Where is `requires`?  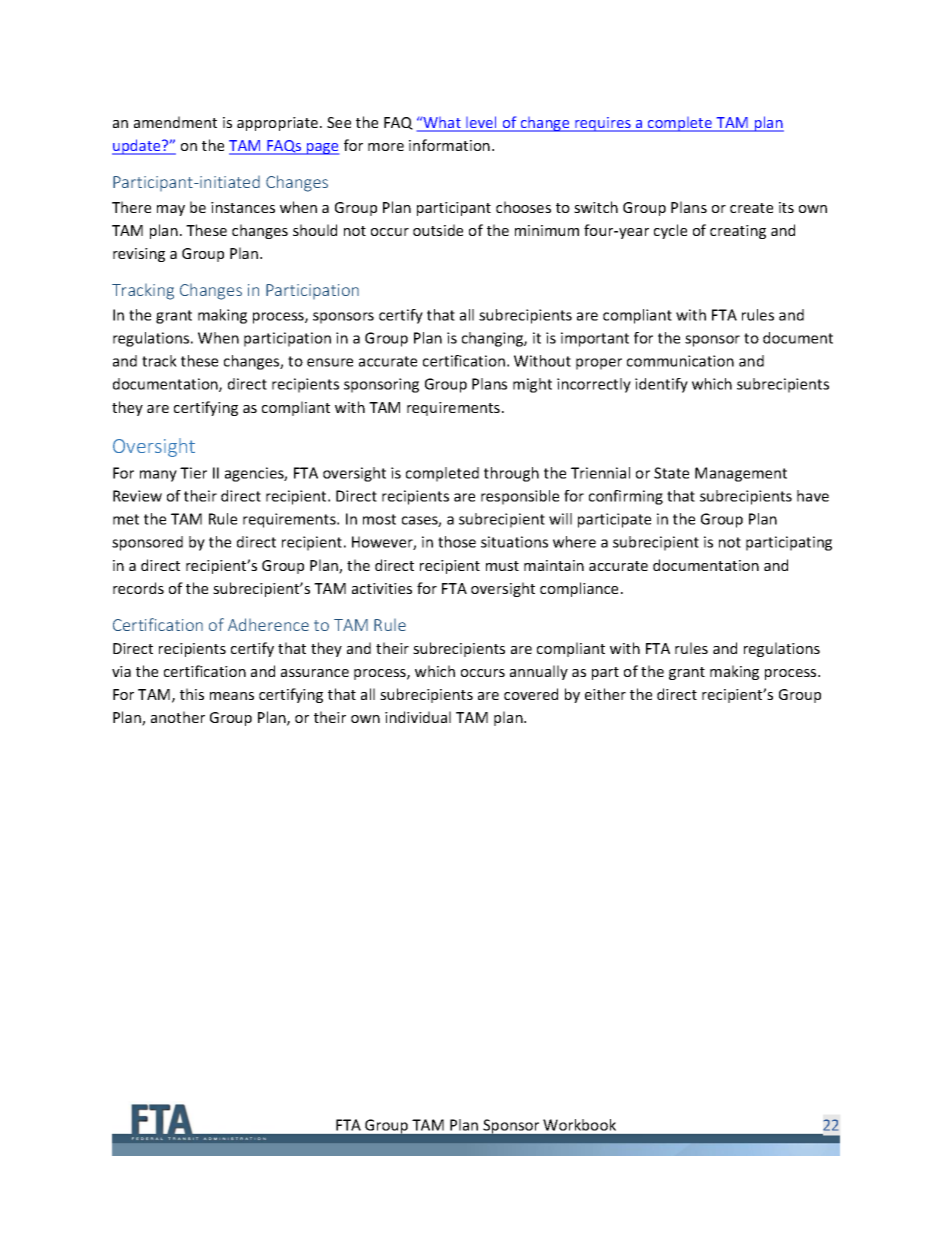 requires is located at coordinates (603, 124).
